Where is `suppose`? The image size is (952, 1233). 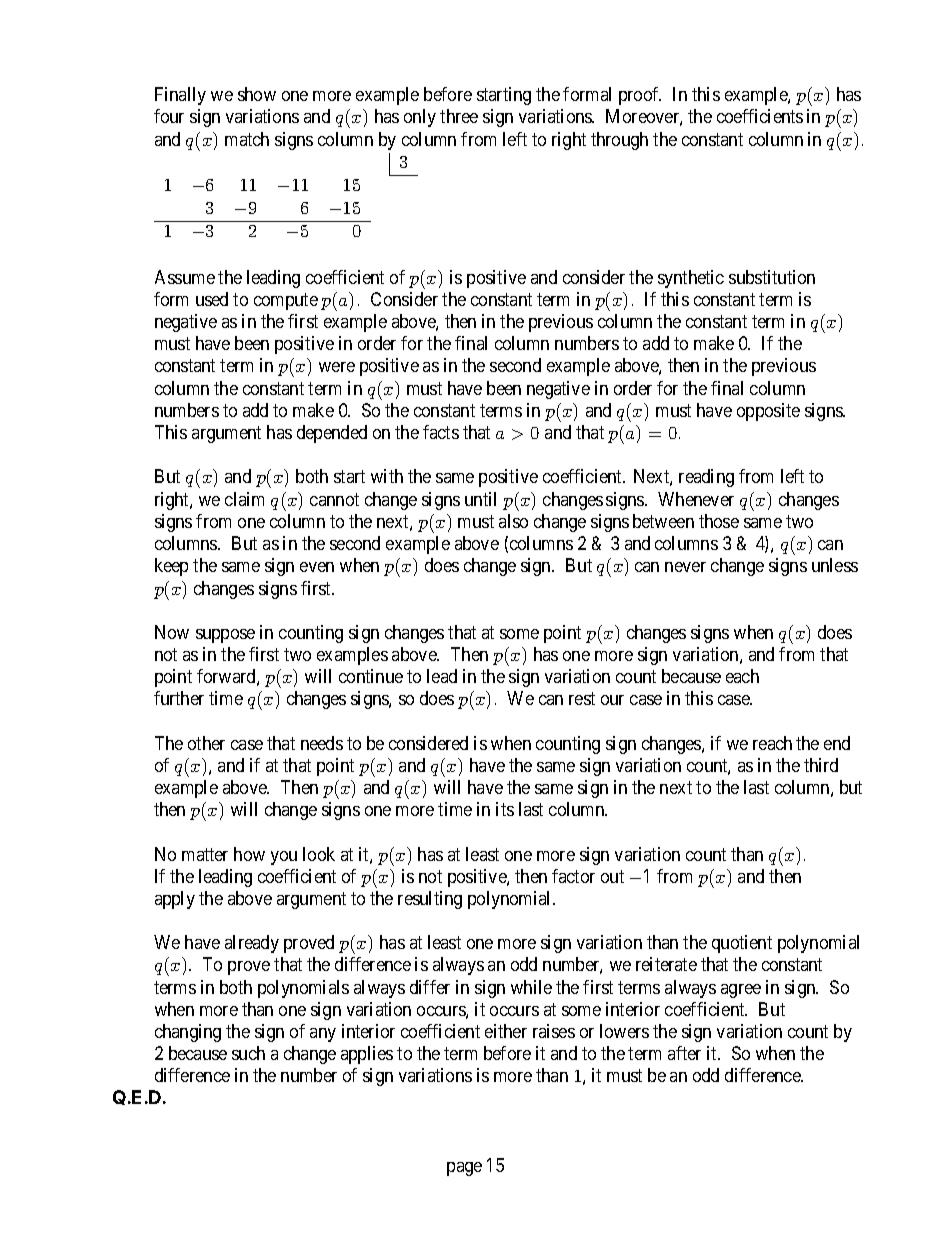
suppose is located at coordinates (225, 636).
